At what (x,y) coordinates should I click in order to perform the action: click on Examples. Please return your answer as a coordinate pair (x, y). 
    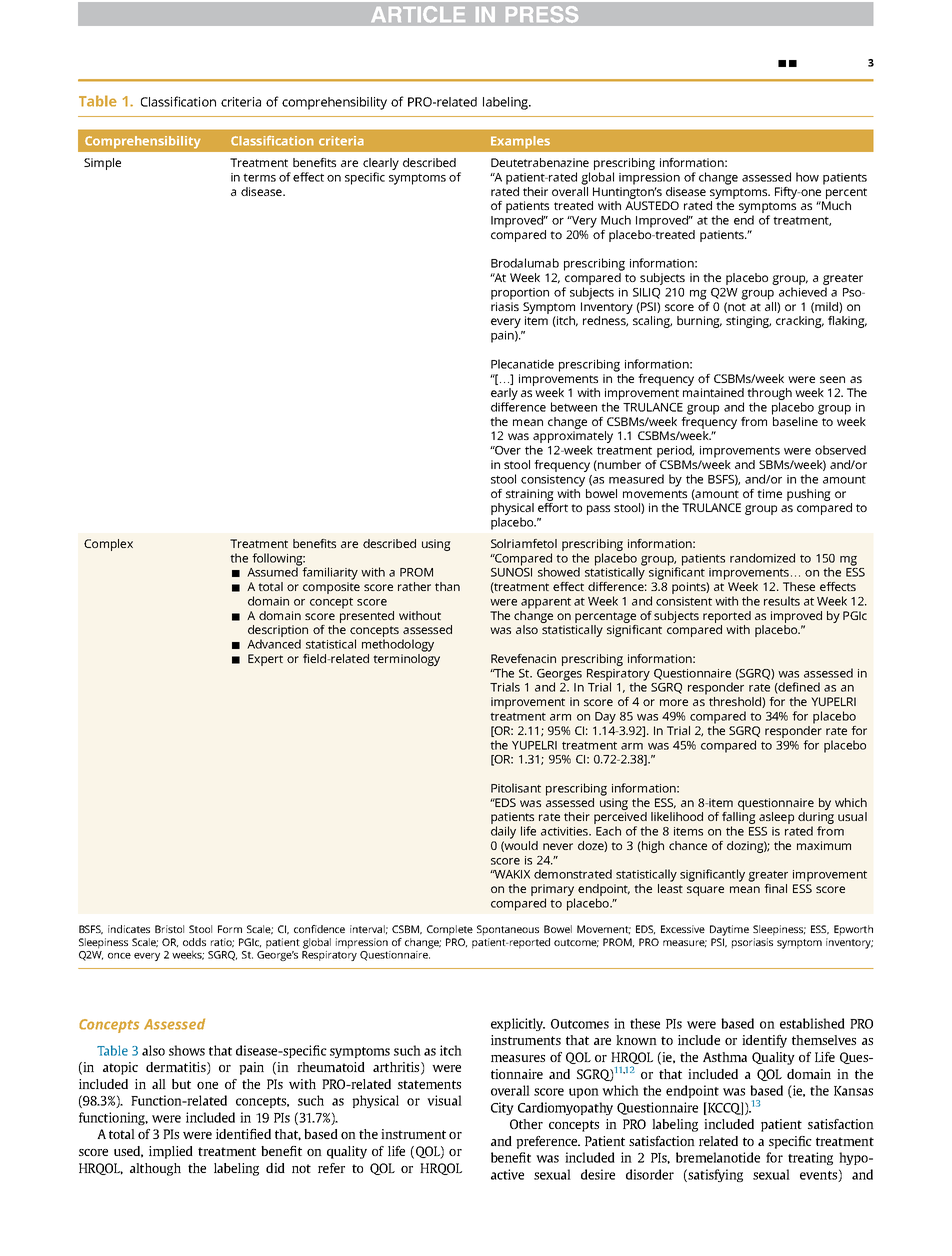
    Looking at the image, I should click on (520, 142).
